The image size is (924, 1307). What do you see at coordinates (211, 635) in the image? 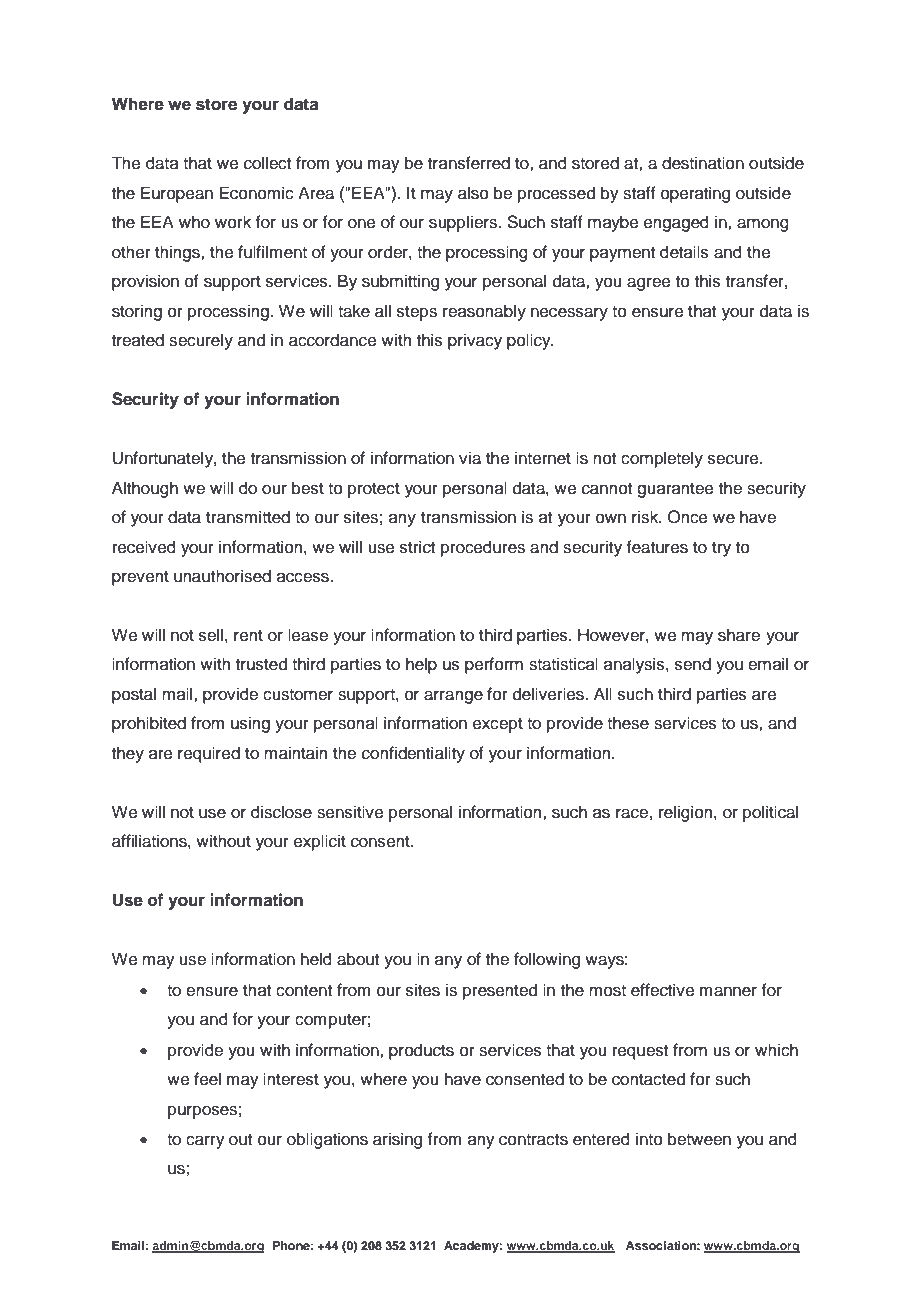
I see `sell` at bounding box center [211, 635].
